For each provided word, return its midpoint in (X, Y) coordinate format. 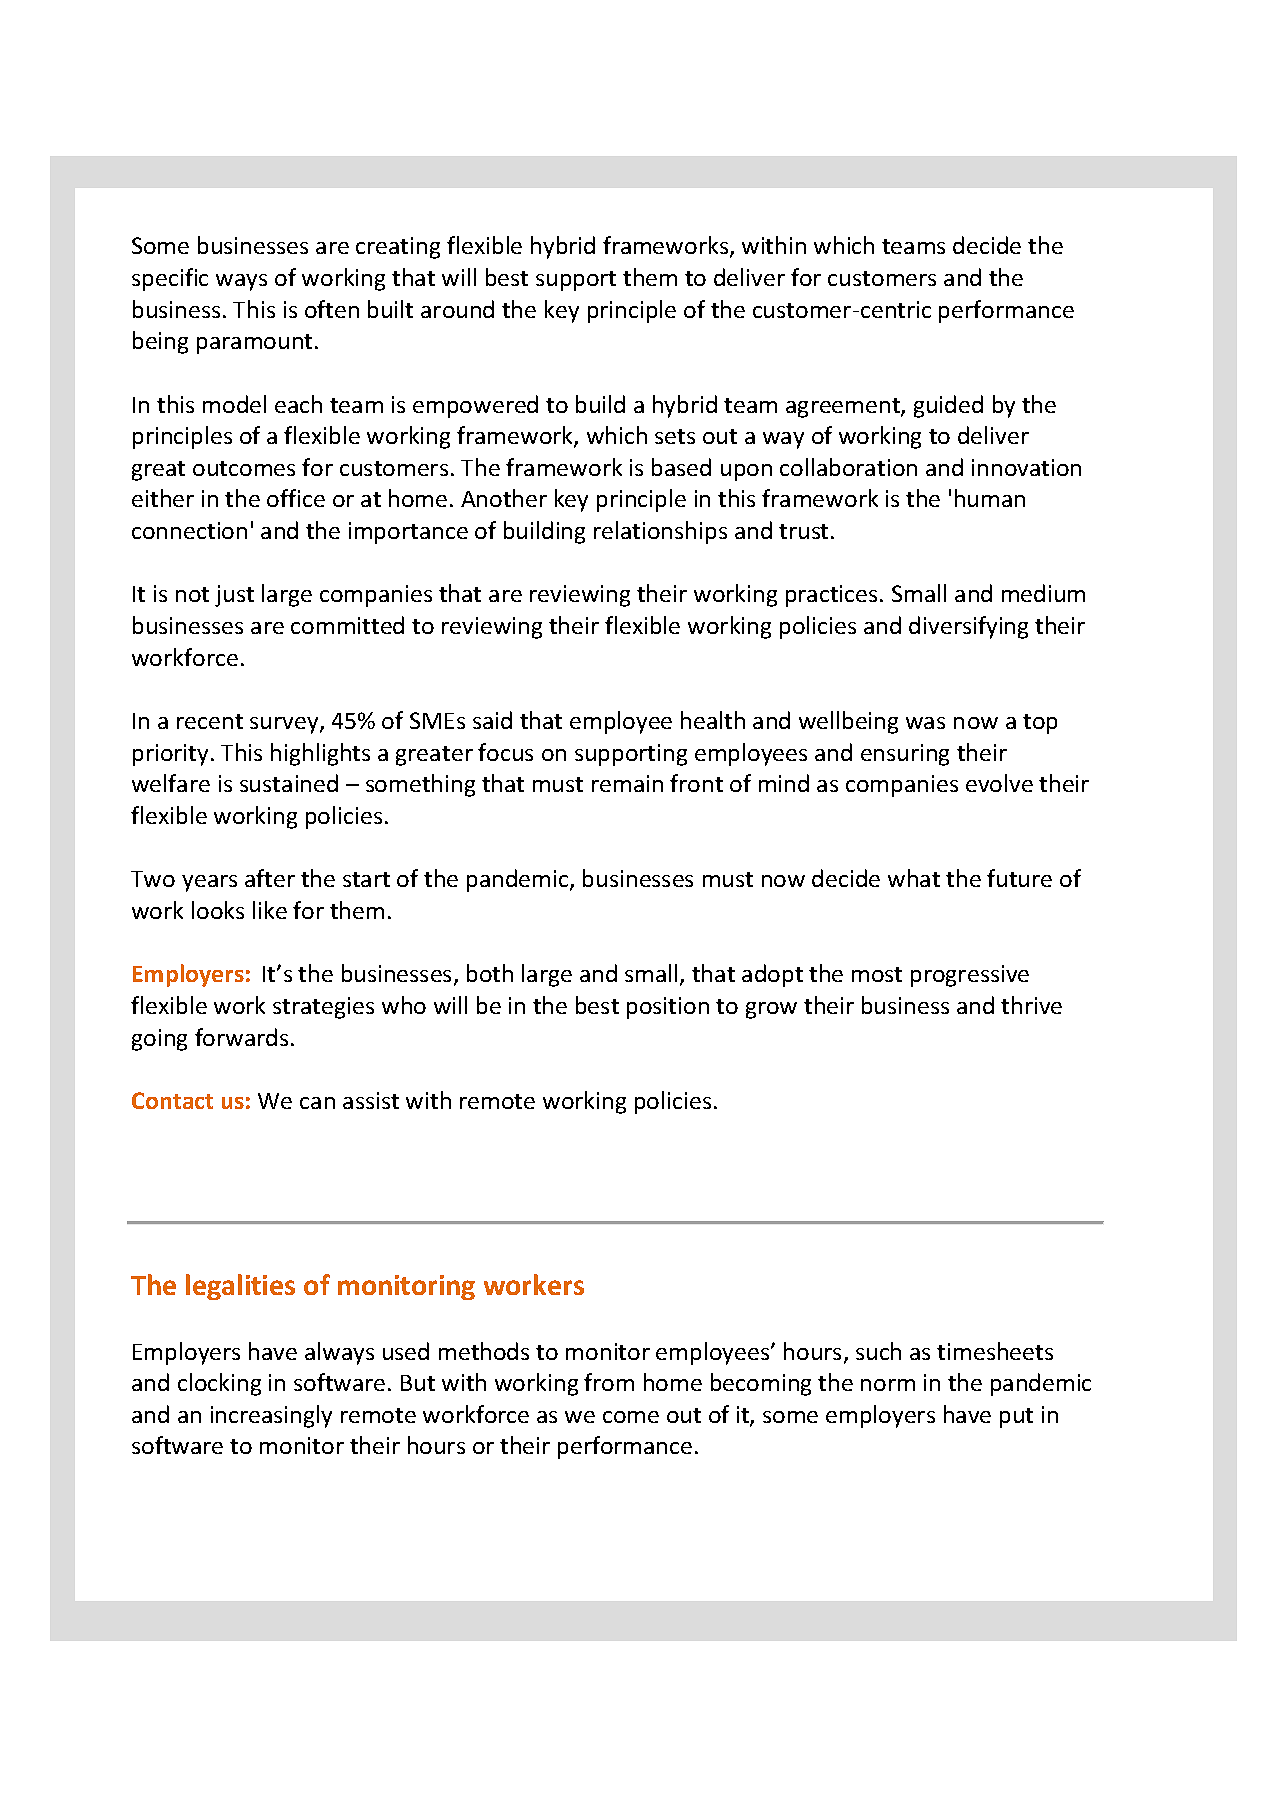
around (457, 309)
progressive (970, 976)
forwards (241, 1037)
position (668, 1008)
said (492, 720)
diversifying (968, 627)
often (332, 309)
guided (948, 406)
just (234, 596)
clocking (219, 1384)
